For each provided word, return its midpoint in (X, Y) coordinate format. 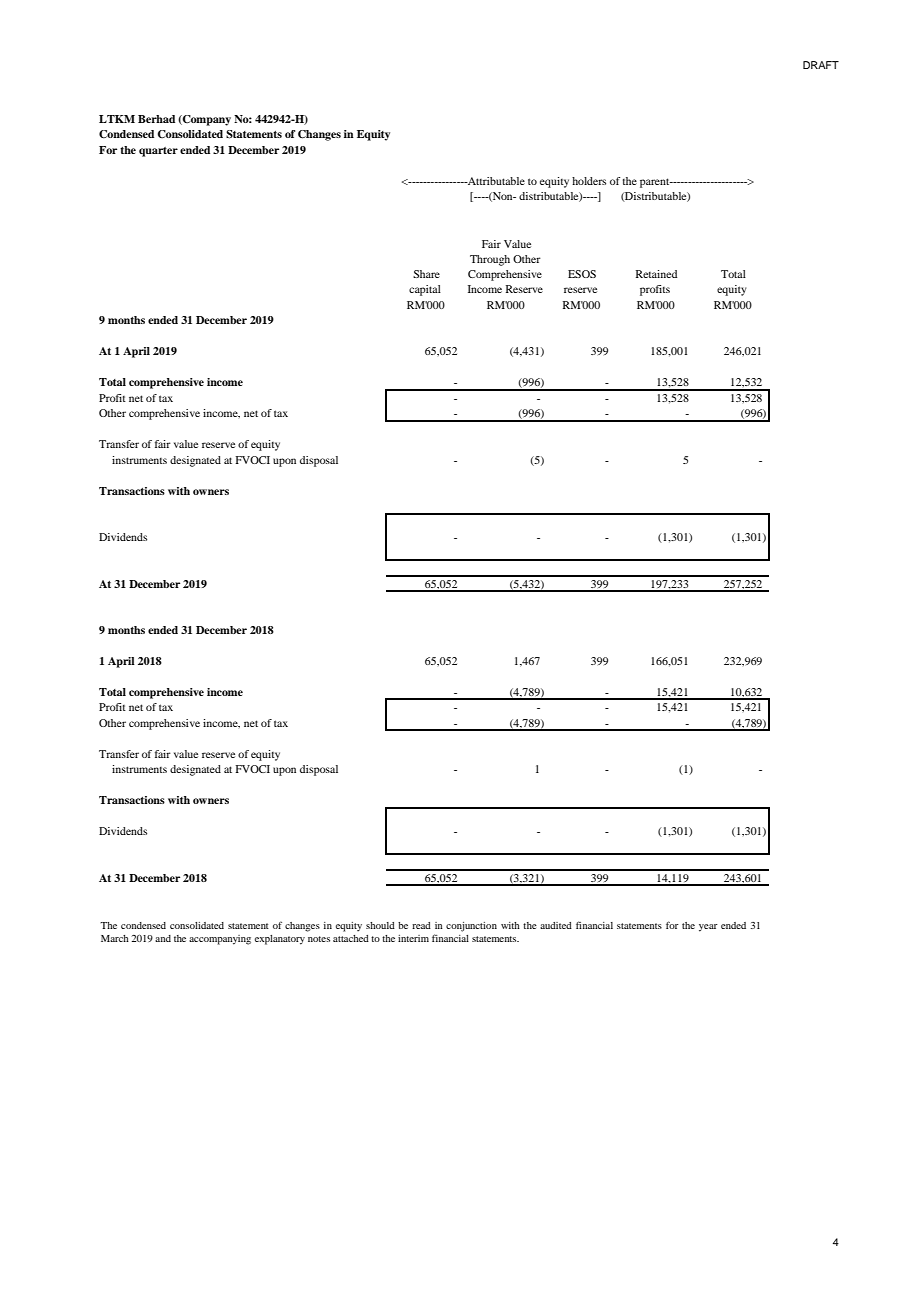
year (708, 928)
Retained (656, 274)
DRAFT (821, 65)
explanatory (280, 940)
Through (490, 260)
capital (425, 290)
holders (589, 181)
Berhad (156, 119)
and (163, 938)
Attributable (495, 181)
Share (426, 274)
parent (656, 183)
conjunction (471, 927)
